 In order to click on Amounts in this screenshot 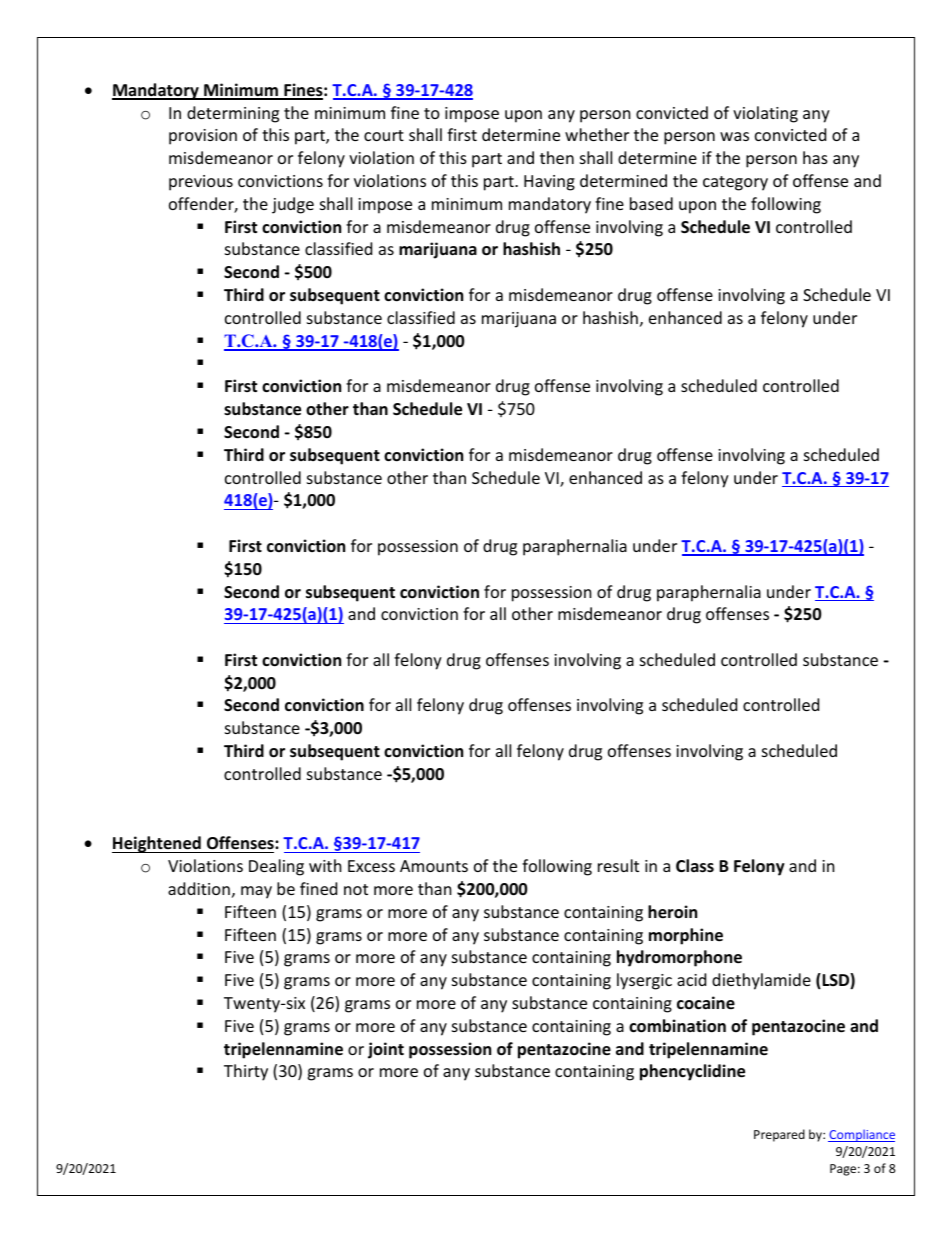, I will do `click(434, 866)`.
